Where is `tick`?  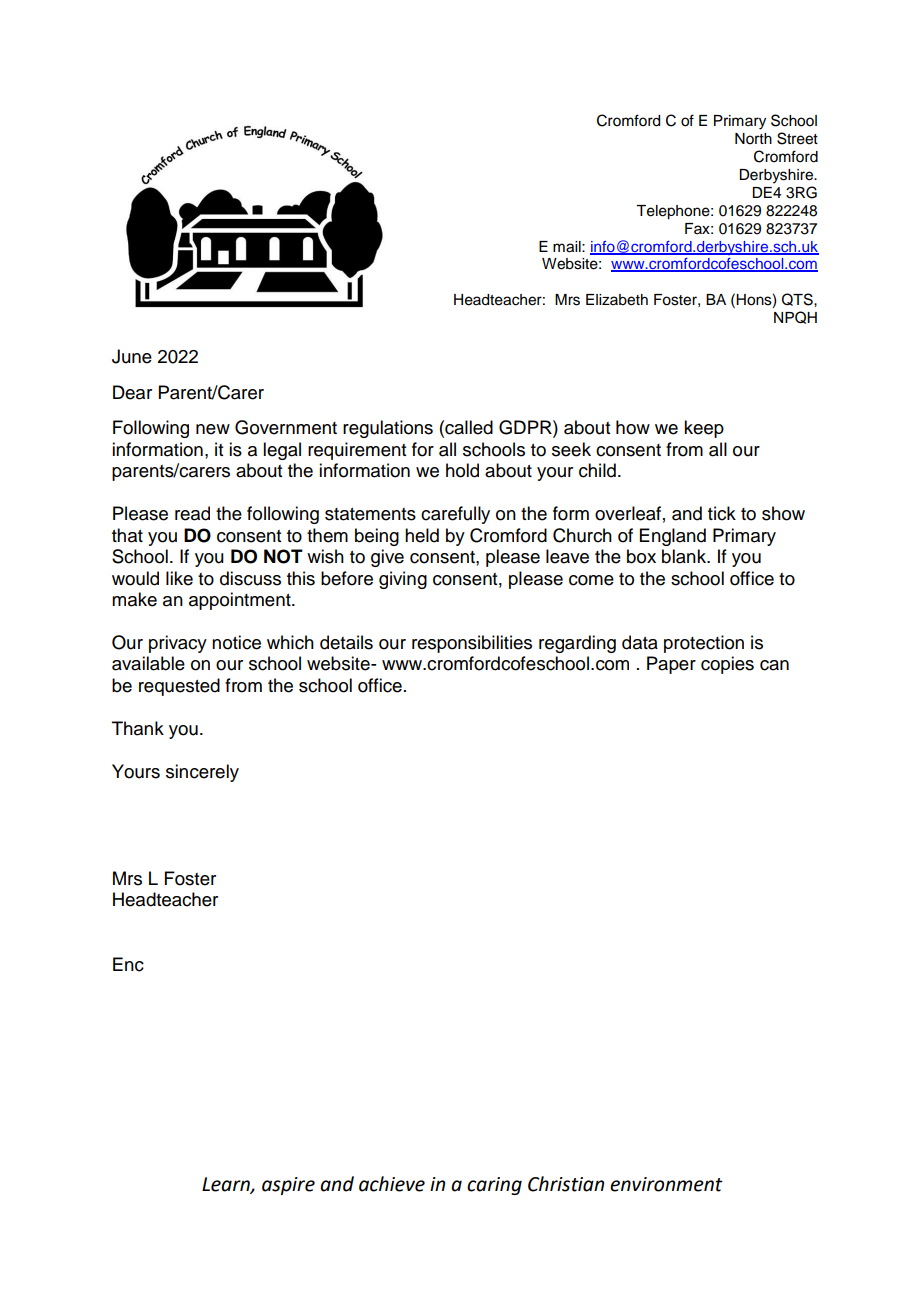 tick is located at coordinates (722, 513).
